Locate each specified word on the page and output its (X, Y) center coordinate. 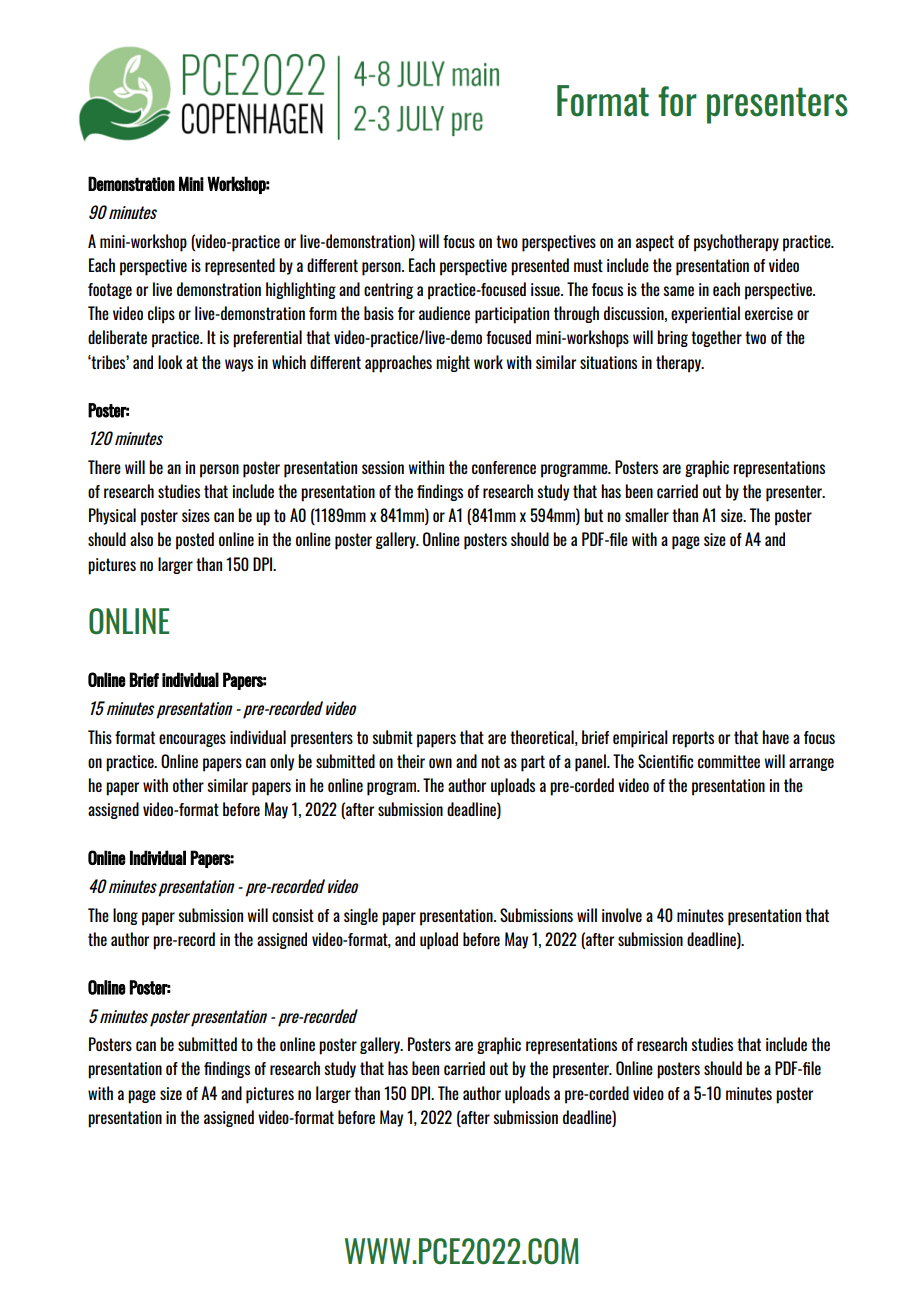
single (361, 916)
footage (110, 291)
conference (504, 467)
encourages (192, 740)
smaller (647, 515)
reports (693, 739)
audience (444, 313)
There (104, 467)
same (679, 291)
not (490, 761)
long (125, 916)
